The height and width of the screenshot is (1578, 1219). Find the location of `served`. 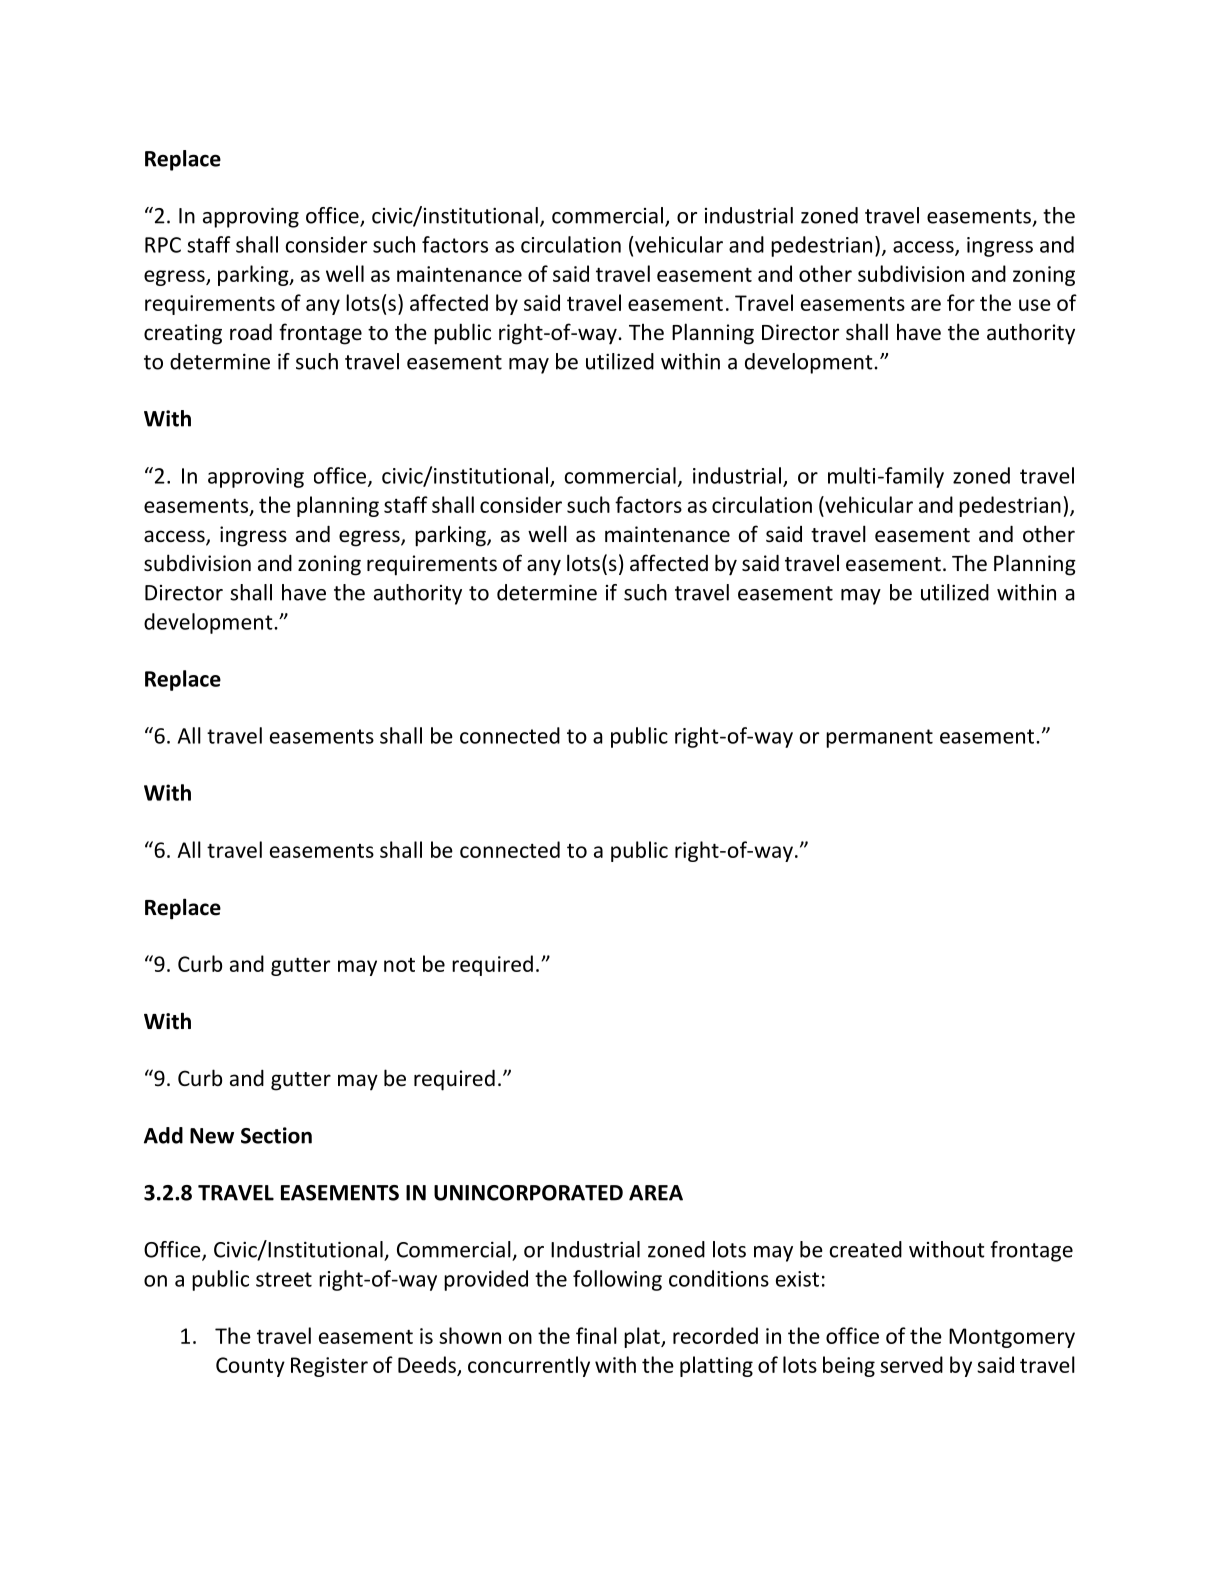

served is located at coordinates (911, 1364).
